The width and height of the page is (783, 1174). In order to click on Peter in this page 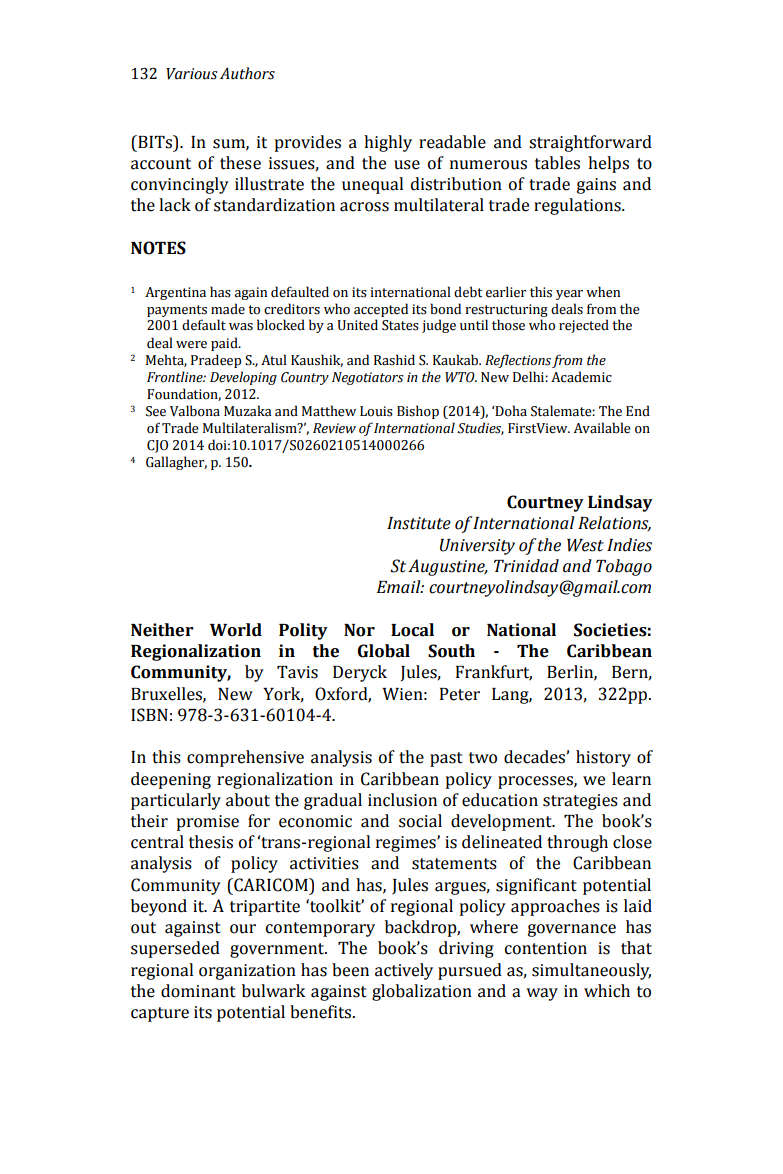, I will do `click(460, 694)`.
